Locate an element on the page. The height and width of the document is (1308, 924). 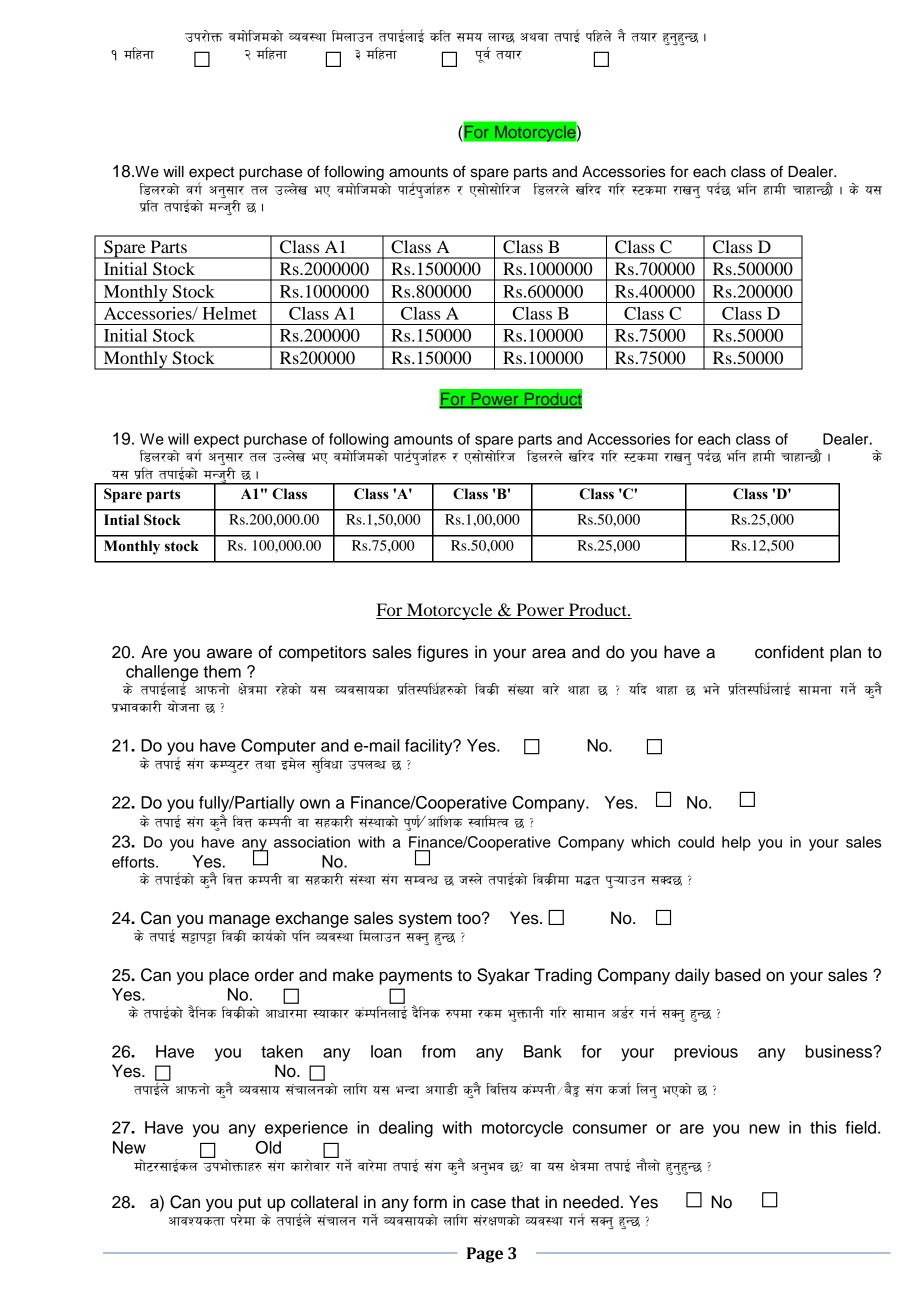
Old is located at coordinates (268, 1147).
